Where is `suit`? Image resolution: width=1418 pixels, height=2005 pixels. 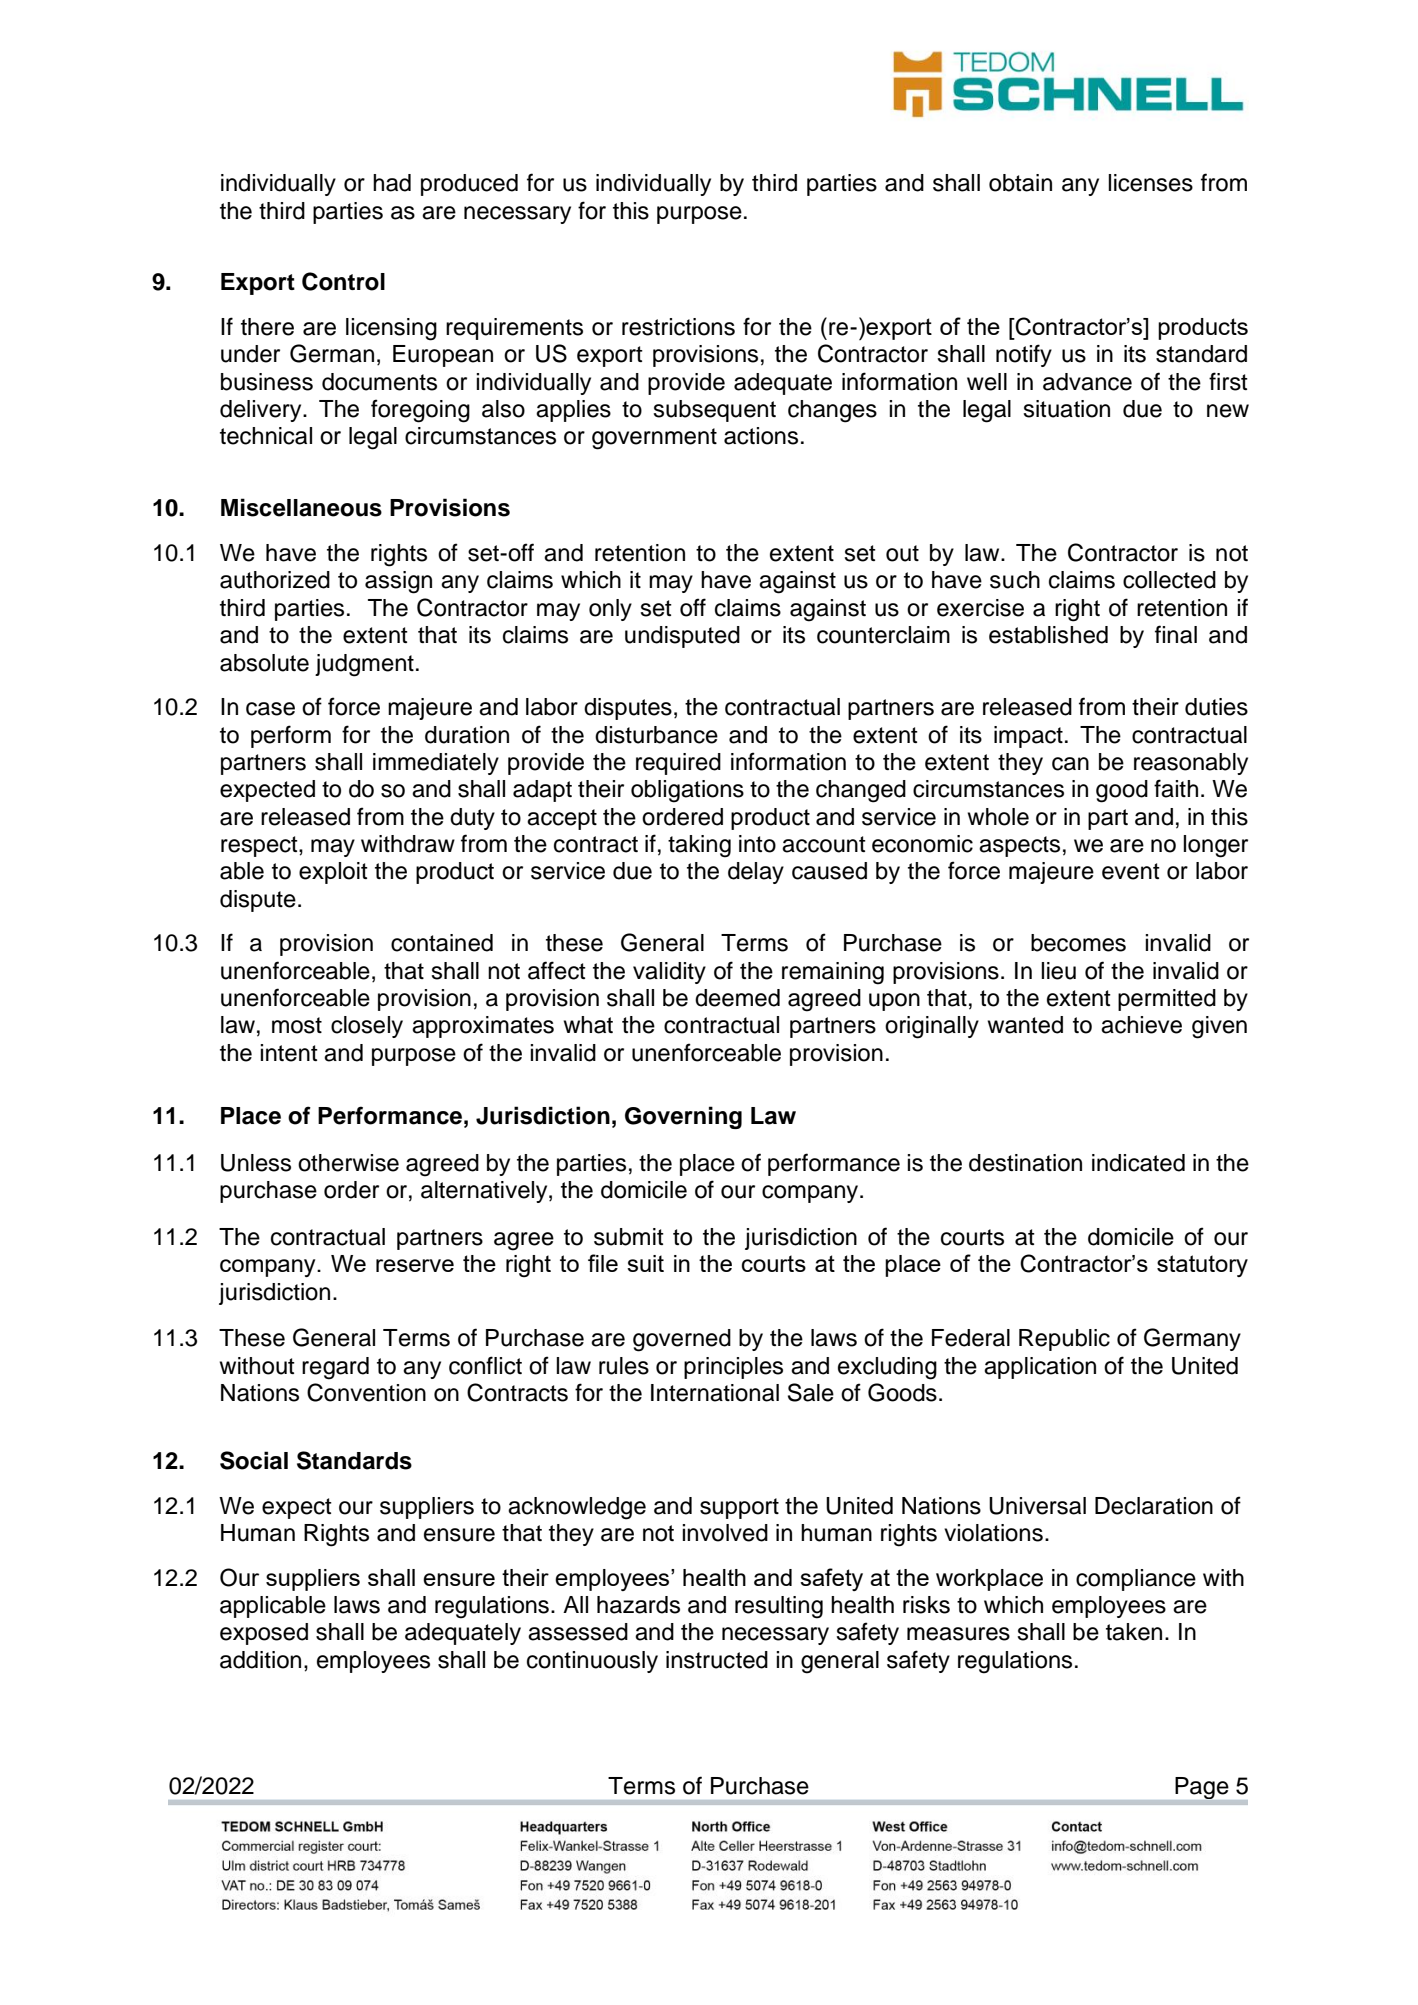 suit is located at coordinates (645, 1263).
